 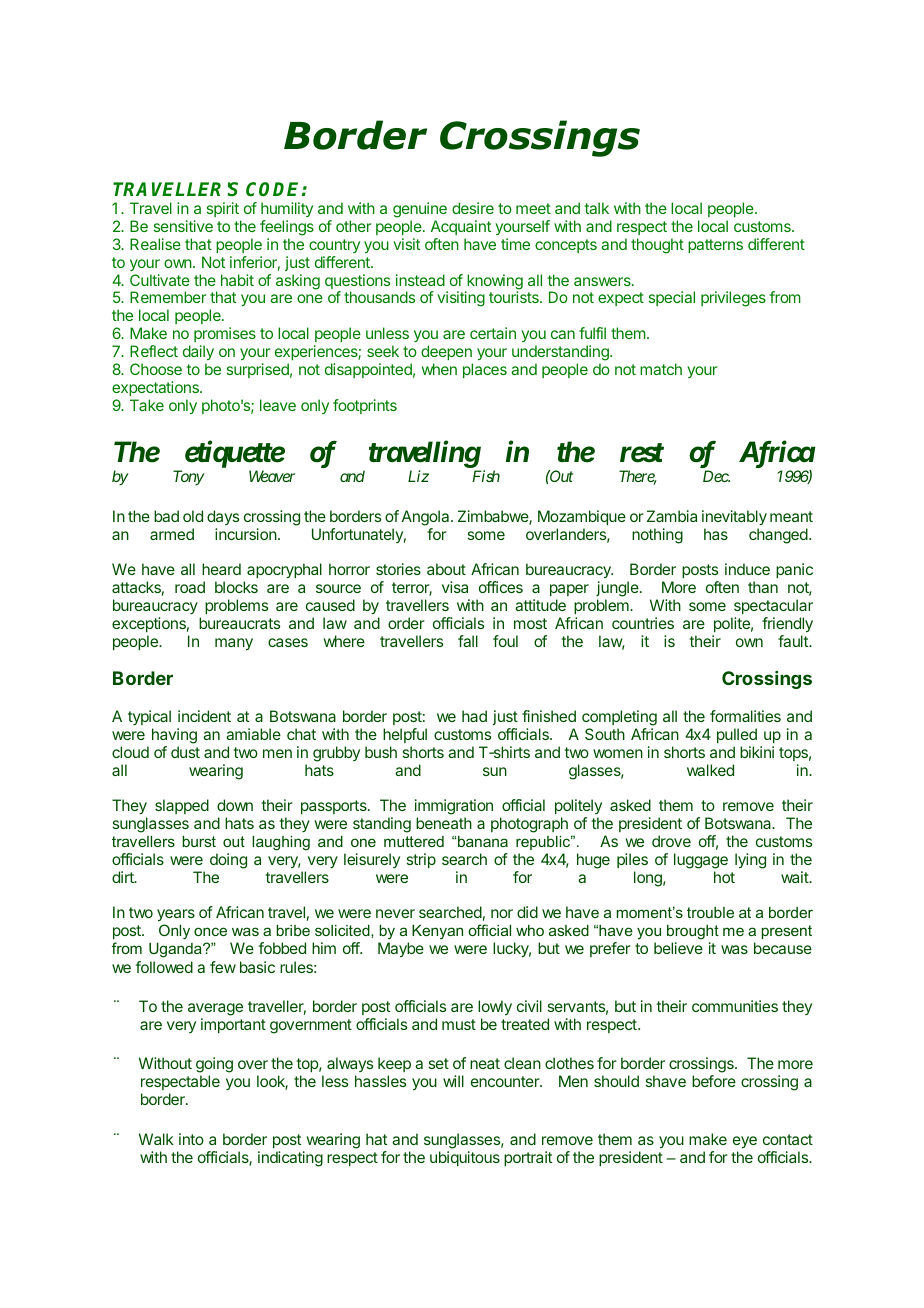 I want to click on Dec, so click(x=716, y=476).
